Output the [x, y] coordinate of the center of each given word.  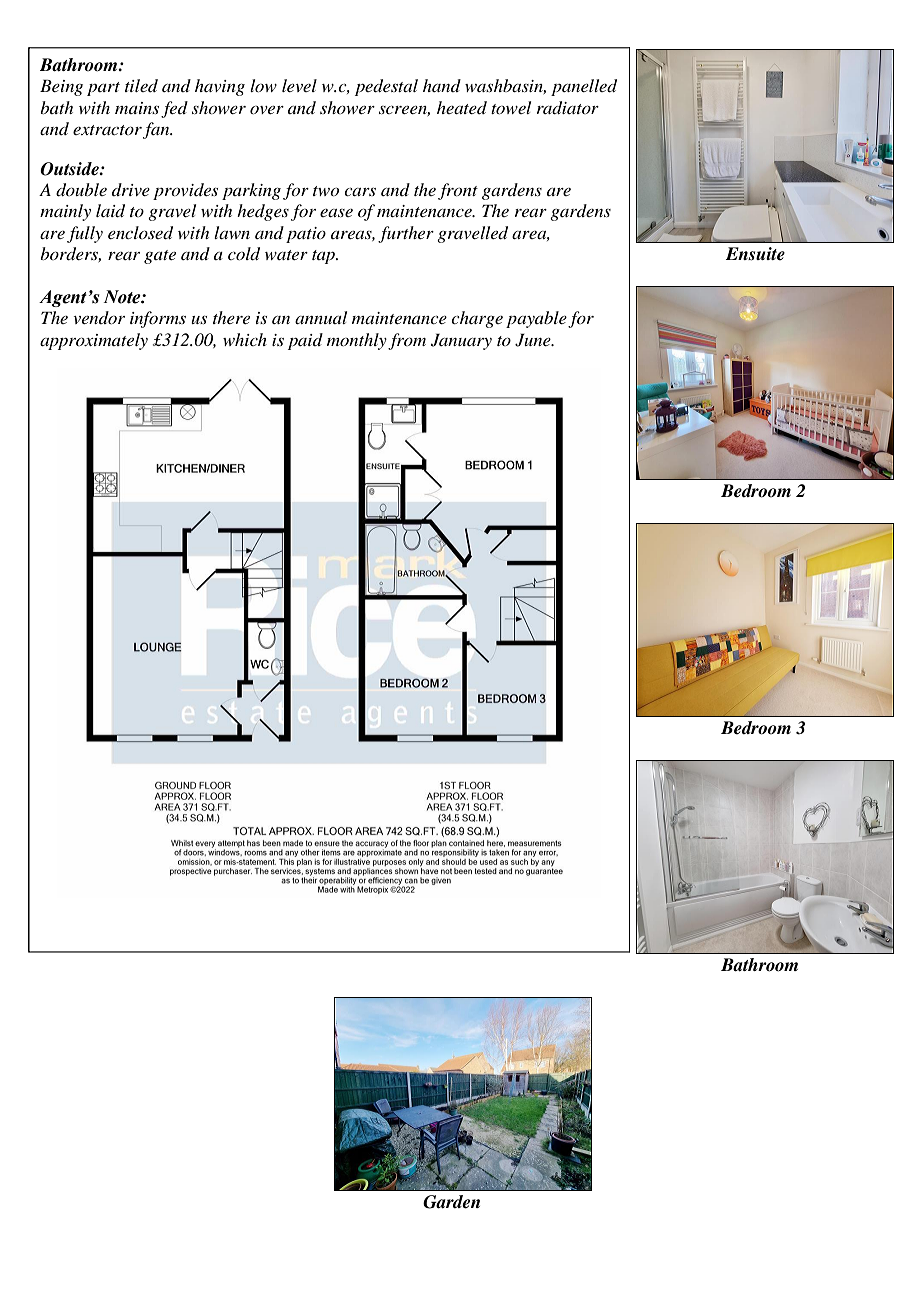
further [406, 234]
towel [511, 107]
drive [131, 189]
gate [160, 257]
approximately [94, 341]
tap [324, 257]
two [326, 191]
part [103, 89]
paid [305, 341]
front [458, 191]
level [299, 85]
